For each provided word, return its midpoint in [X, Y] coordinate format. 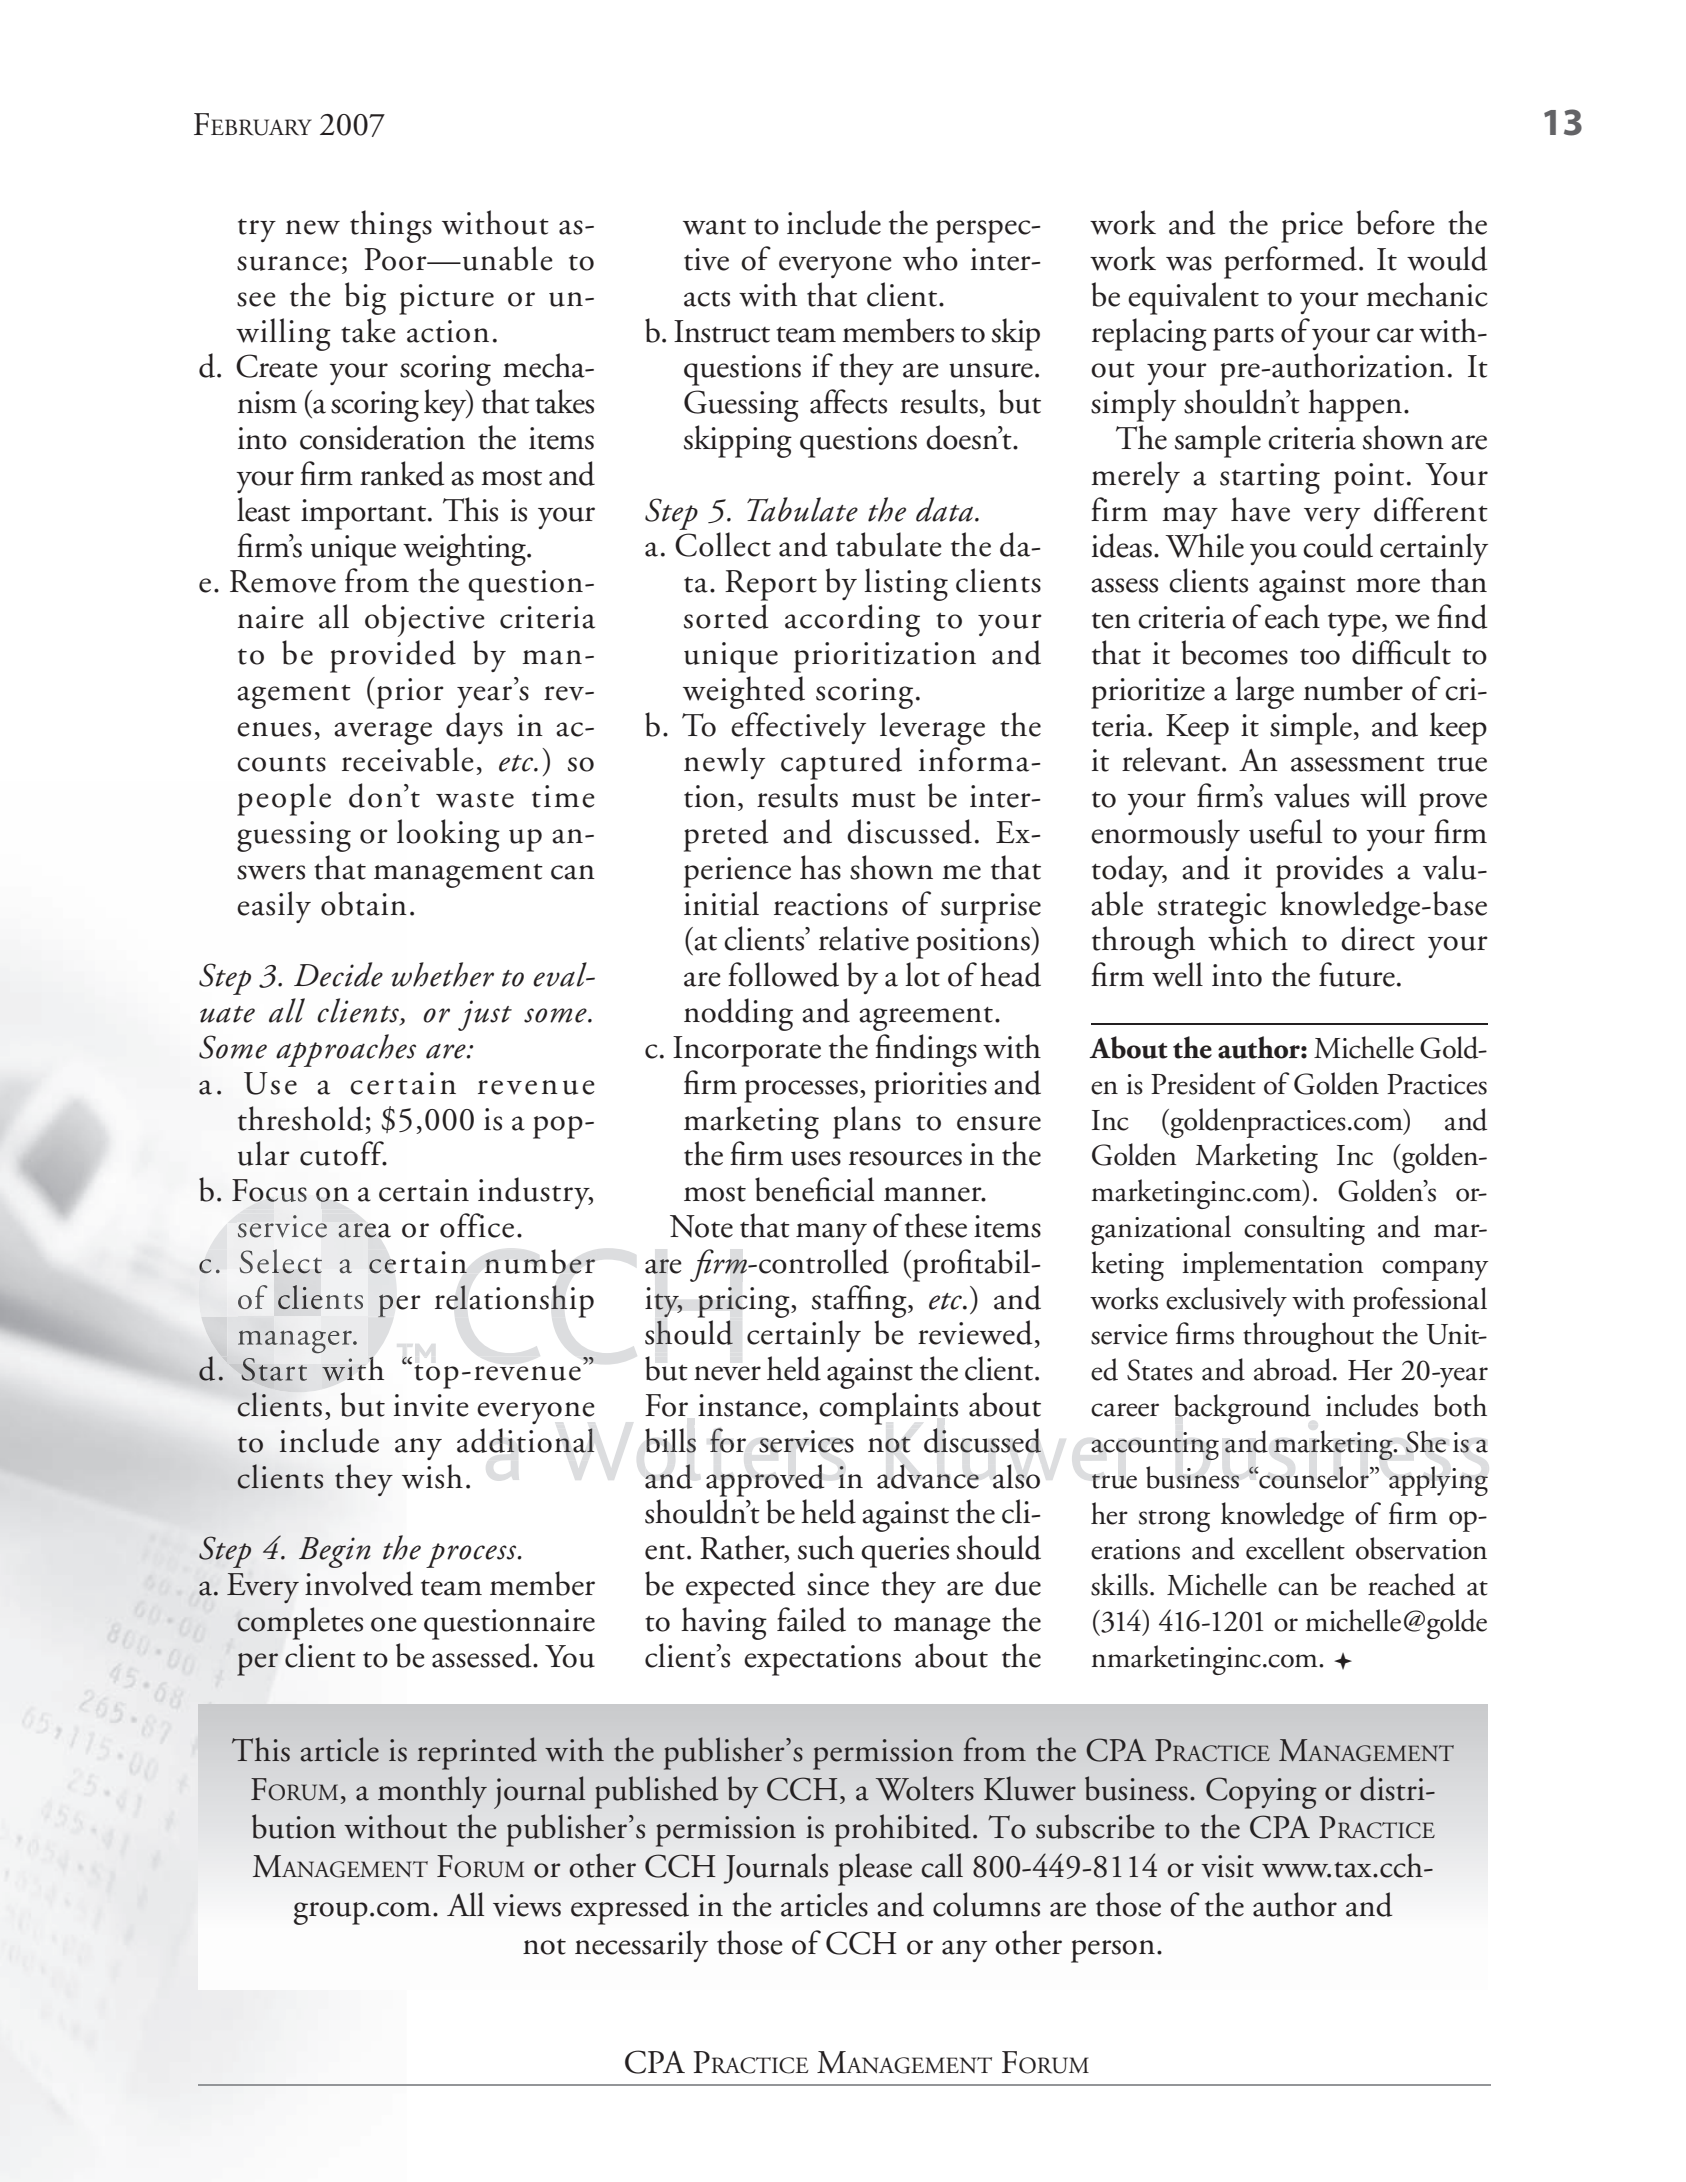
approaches [346, 1050]
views [527, 1905]
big [365, 298]
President [1203, 1083]
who [930, 258]
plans [867, 1122]
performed [1290, 262]
